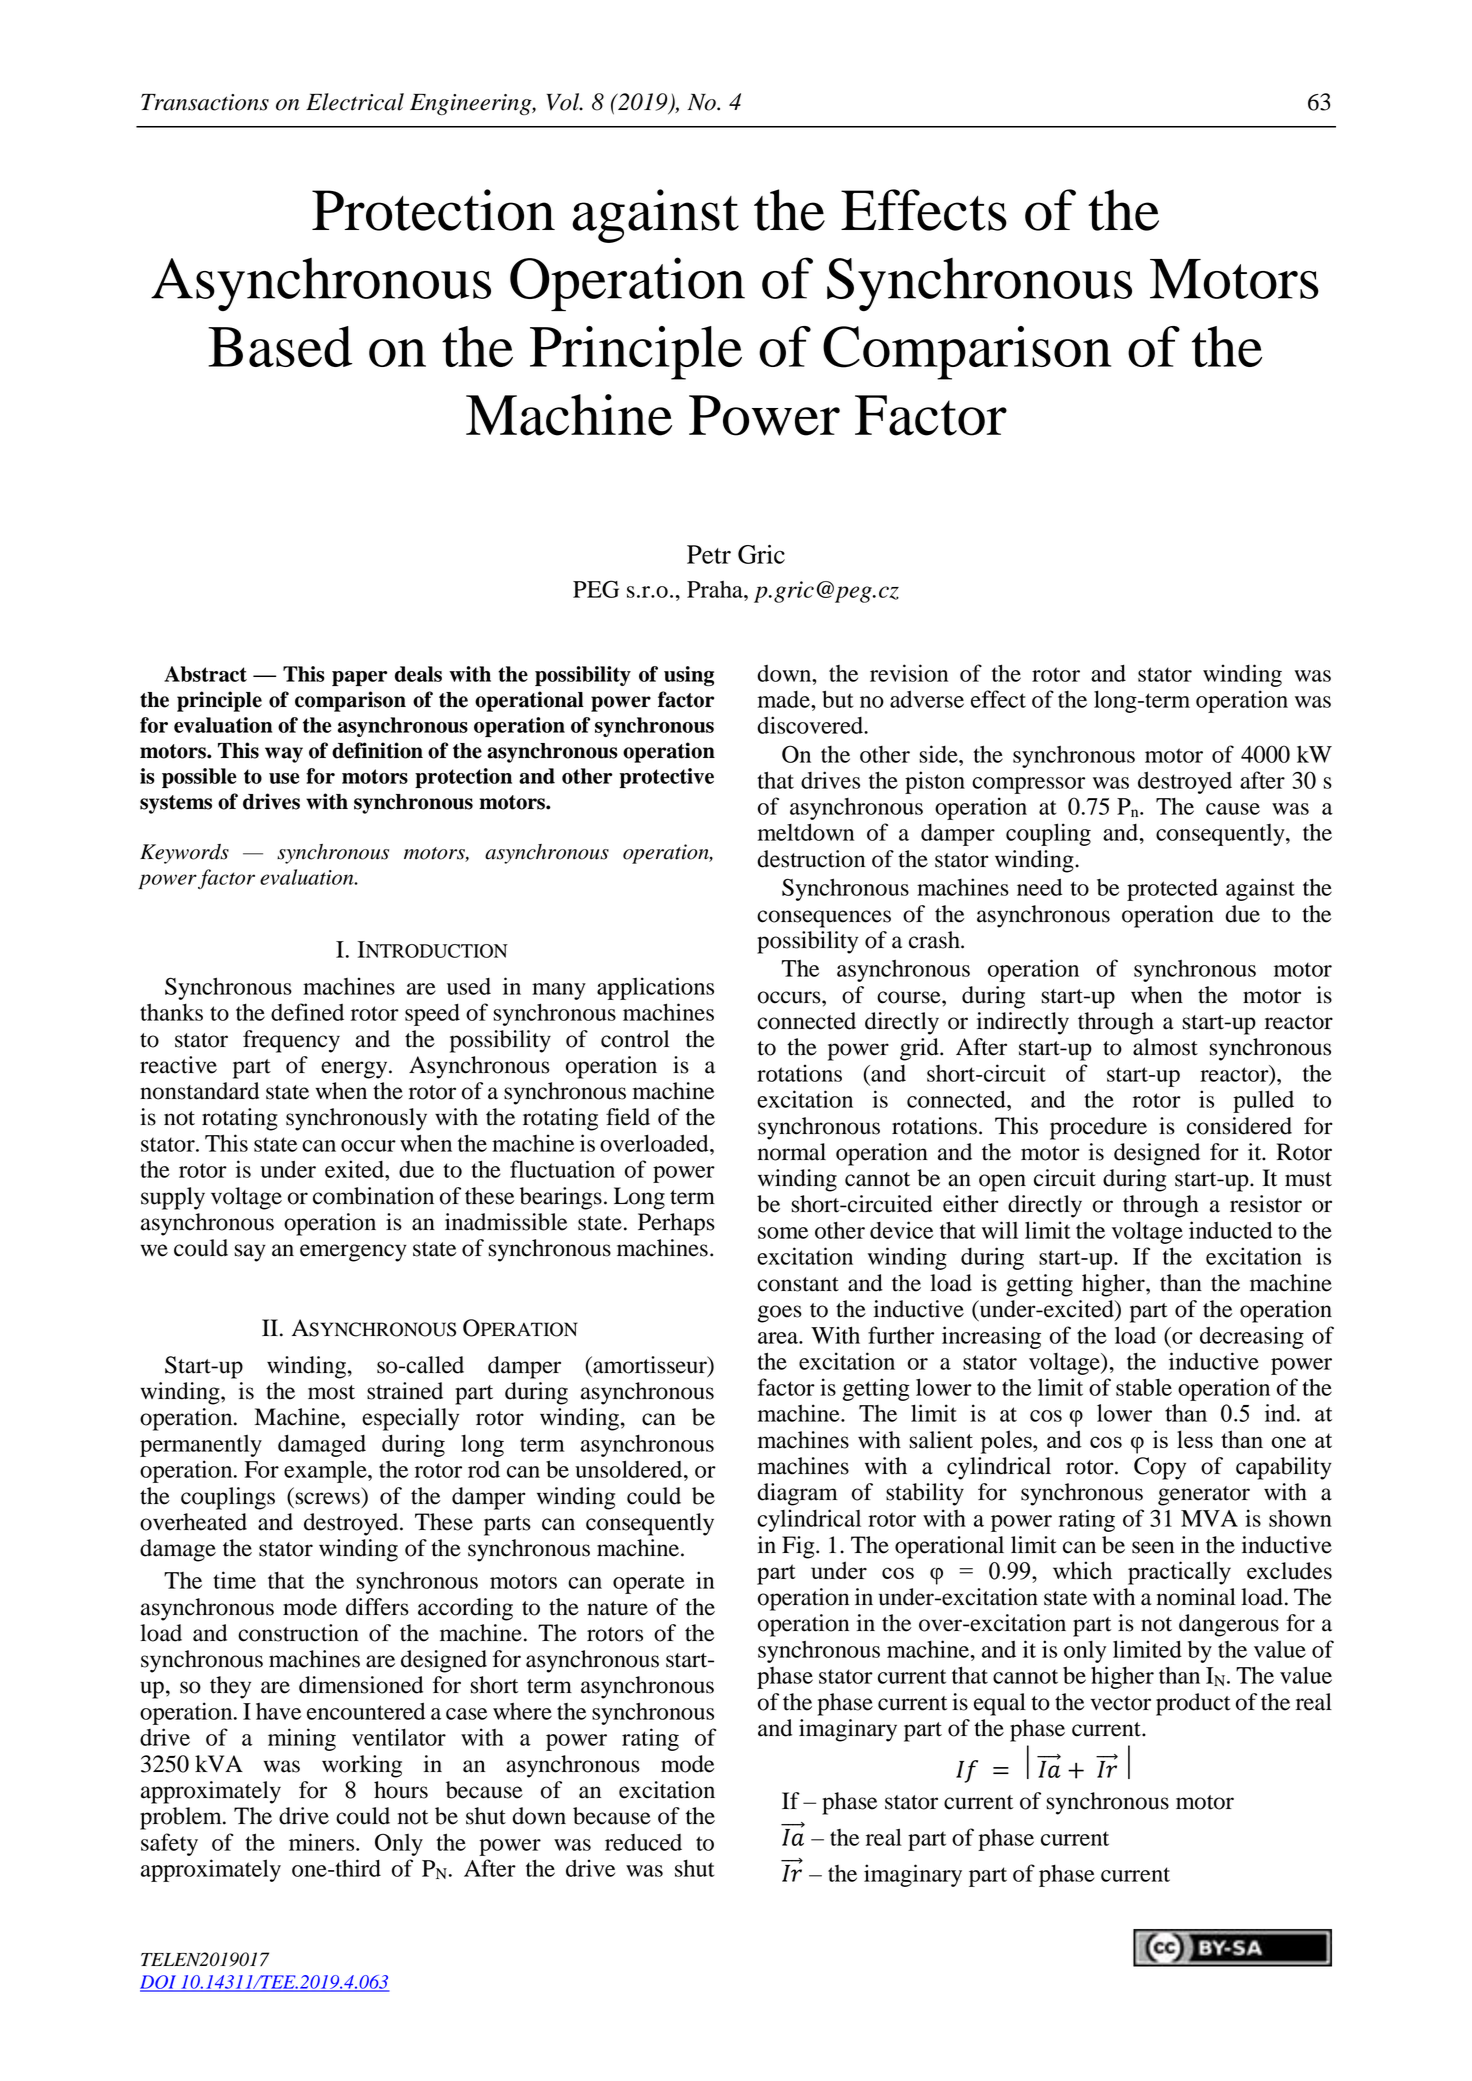 The image size is (1472, 2081). I want to click on product, so click(1193, 1704).
